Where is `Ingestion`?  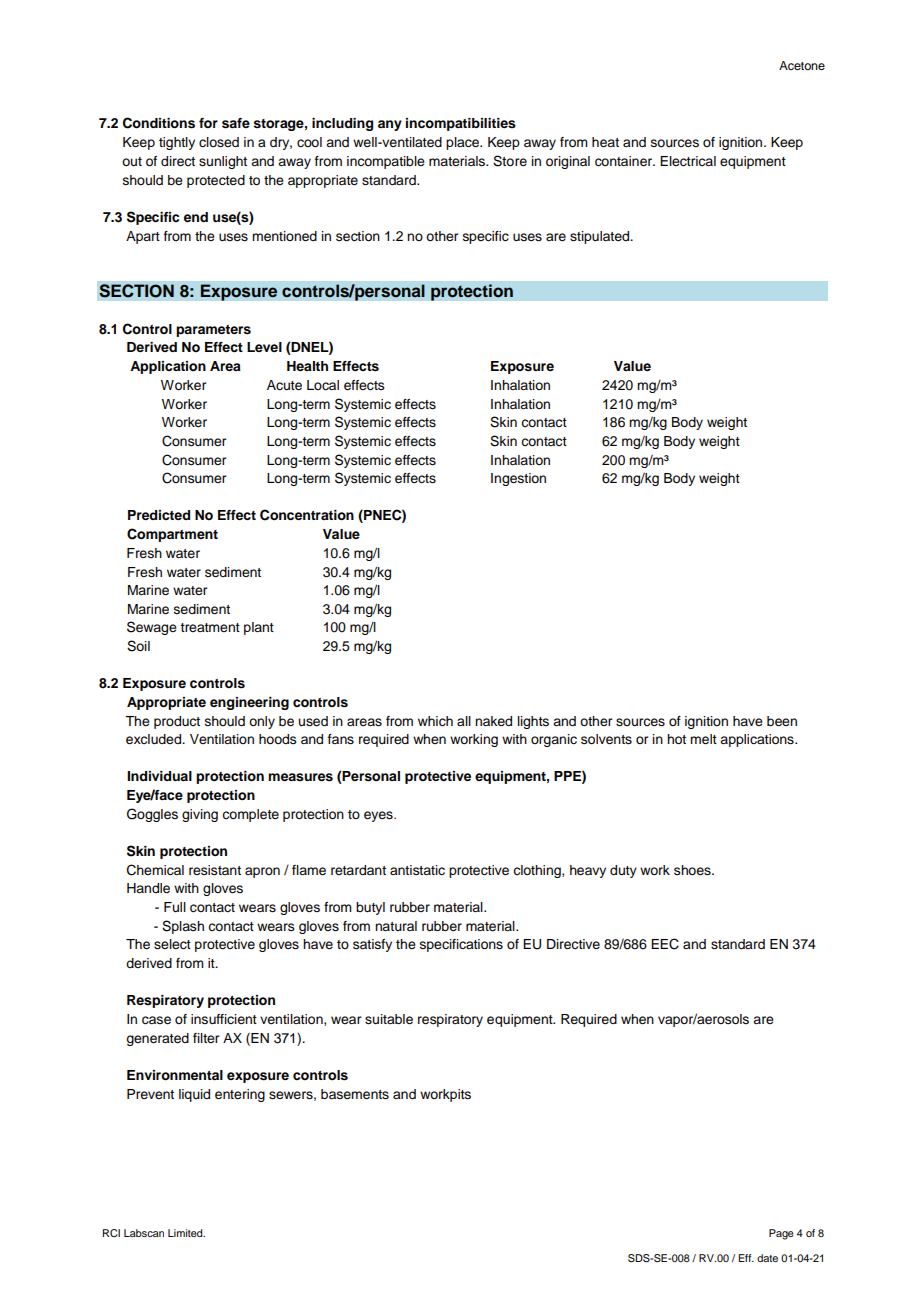
Ingestion is located at coordinates (518, 479).
